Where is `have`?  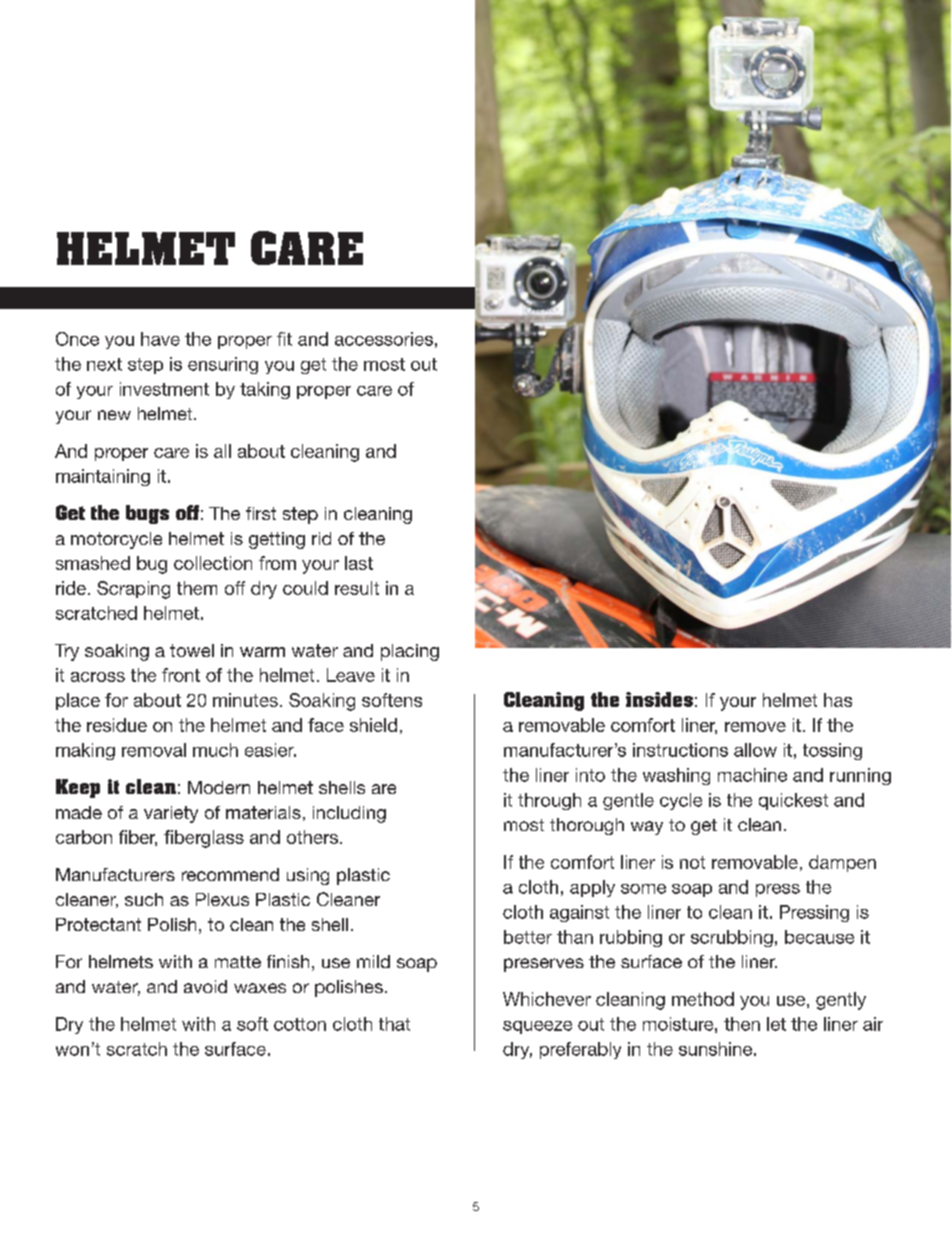
have is located at coordinates (160, 339).
